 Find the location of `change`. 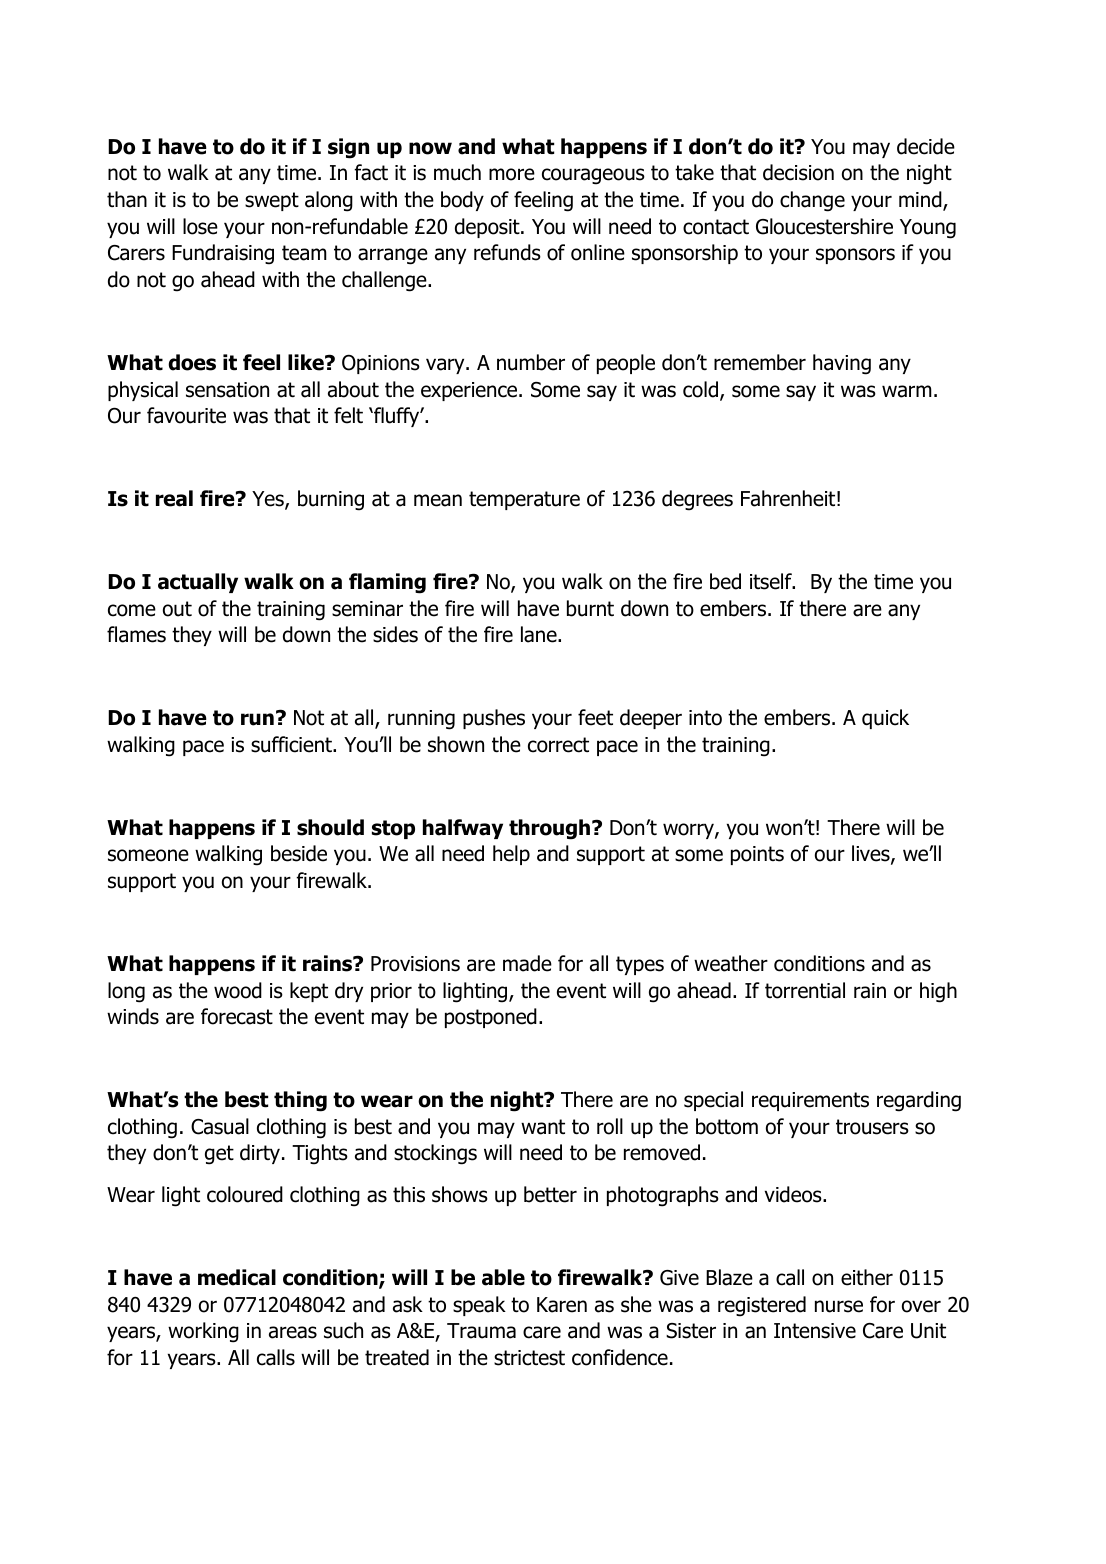

change is located at coordinates (812, 201).
